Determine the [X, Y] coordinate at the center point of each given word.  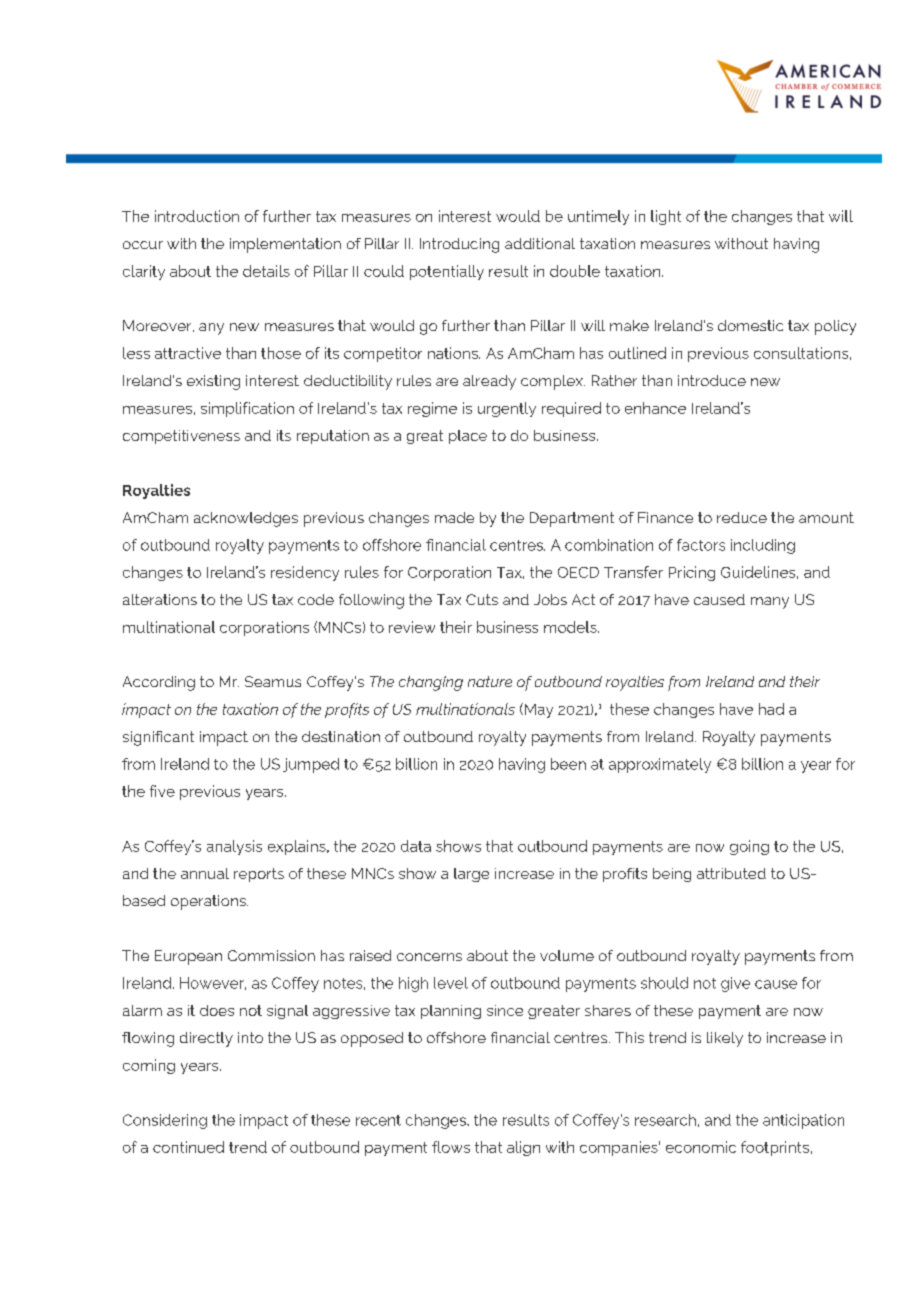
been [568, 764]
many [770, 603]
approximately [660, 765]
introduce [712, 380]
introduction [197, 216]
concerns [429, 957]
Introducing [459, 245]
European [188, 957]
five [162, 791]
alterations [160, 599]
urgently [507, 409]
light [666, 217]
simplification [247, 409]
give [735, 984]
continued [188, 1147]
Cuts [482, 599]
